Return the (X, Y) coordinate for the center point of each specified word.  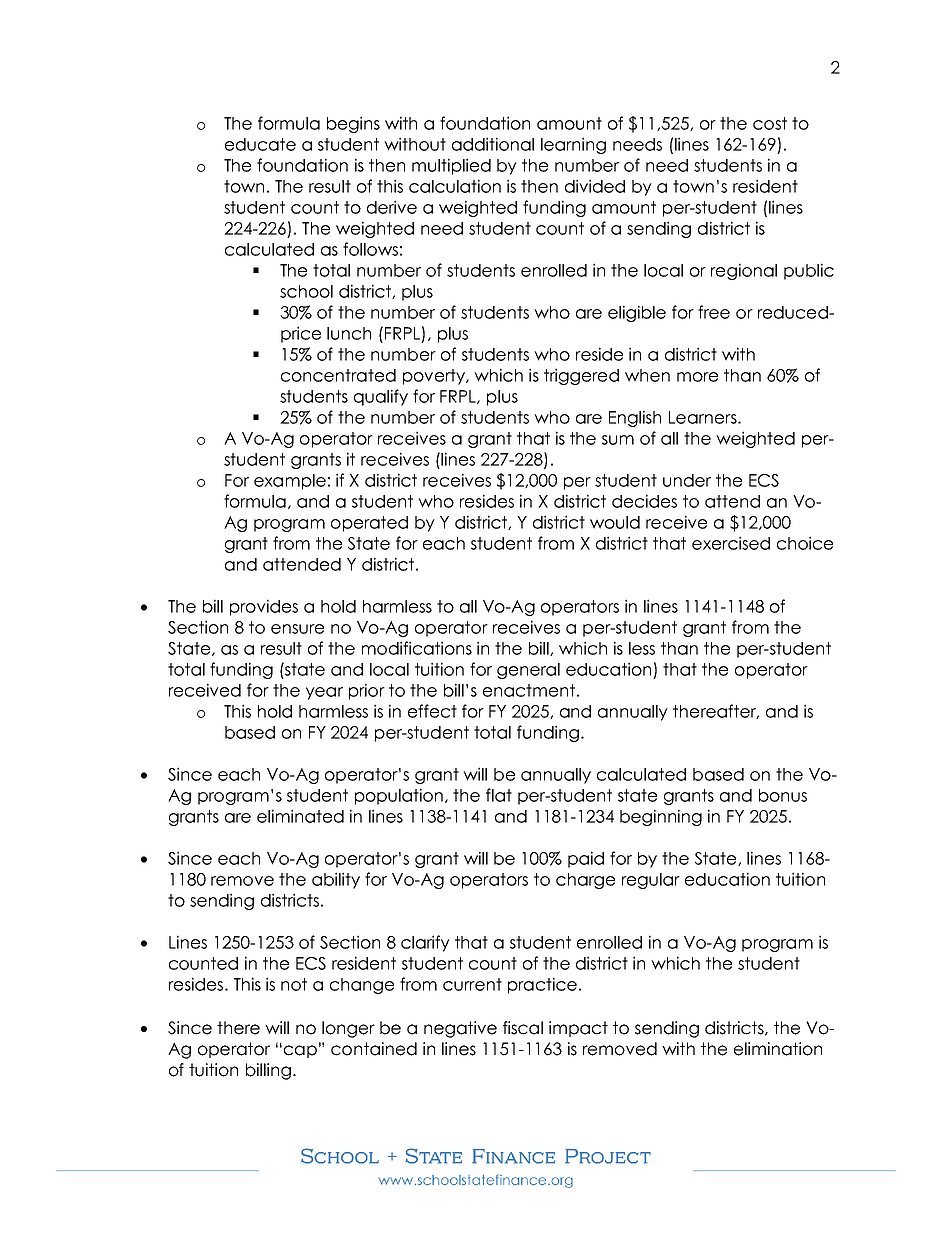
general (528, 671)
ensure (297, 629)
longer (348, 1029)
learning (573, 145)
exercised (731, 543)
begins (353, 124)
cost (770, 123)
